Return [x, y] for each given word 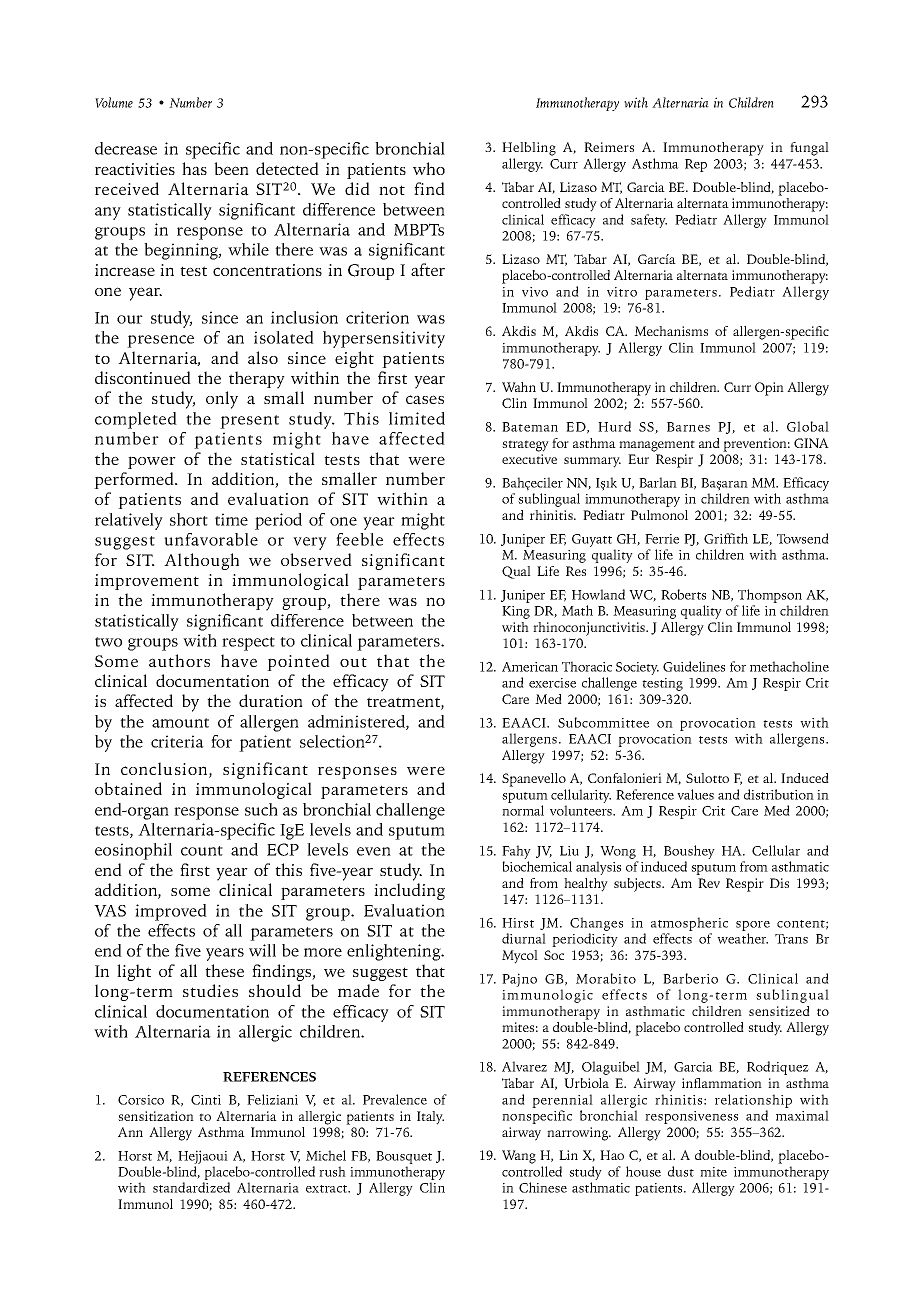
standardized [191, 1187]
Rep [696, 165]
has [194, 169]
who [429, 168]
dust [681, 1171]
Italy [430, 1118]
